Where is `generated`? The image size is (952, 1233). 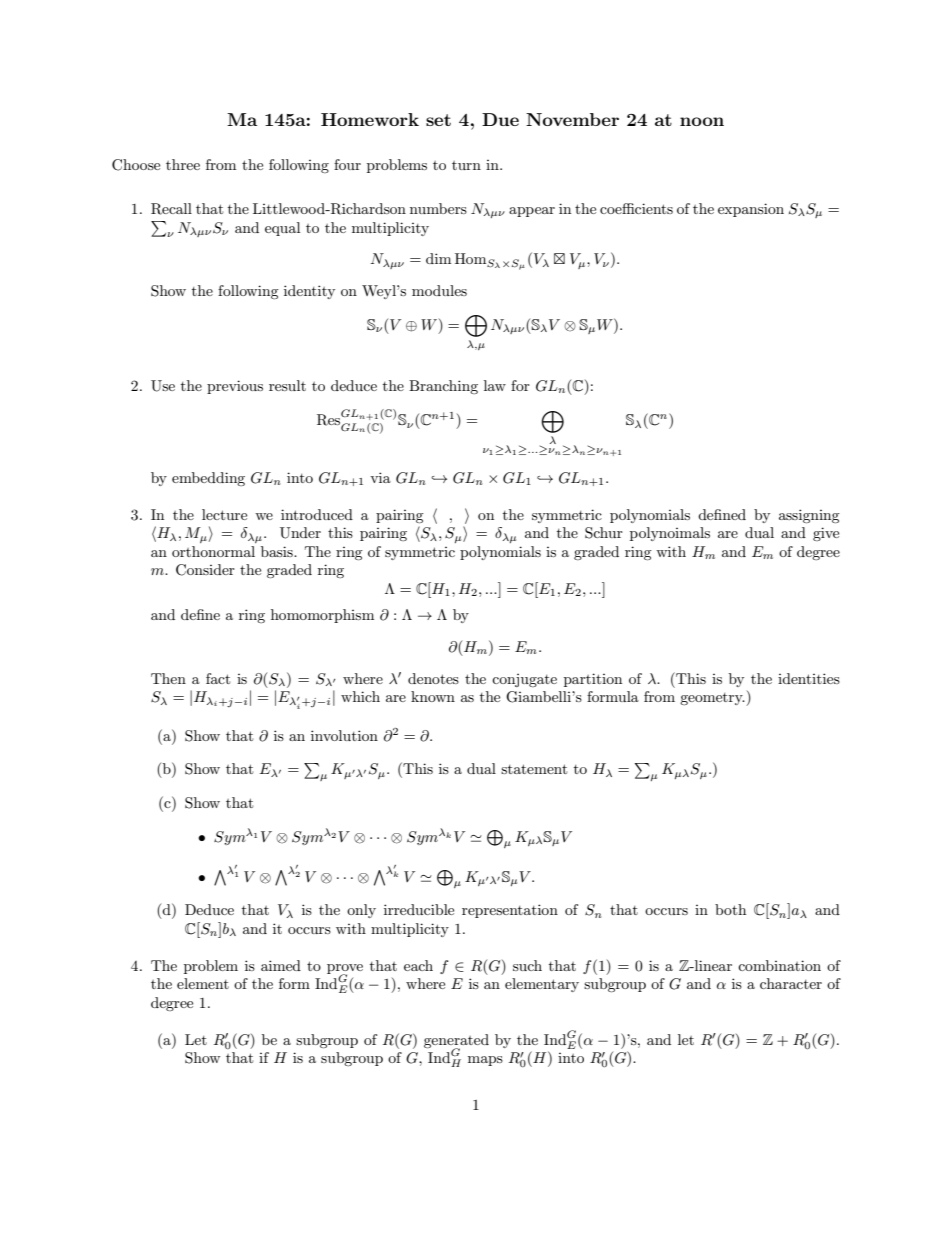
generated is located at coordinates (456, 1042).
